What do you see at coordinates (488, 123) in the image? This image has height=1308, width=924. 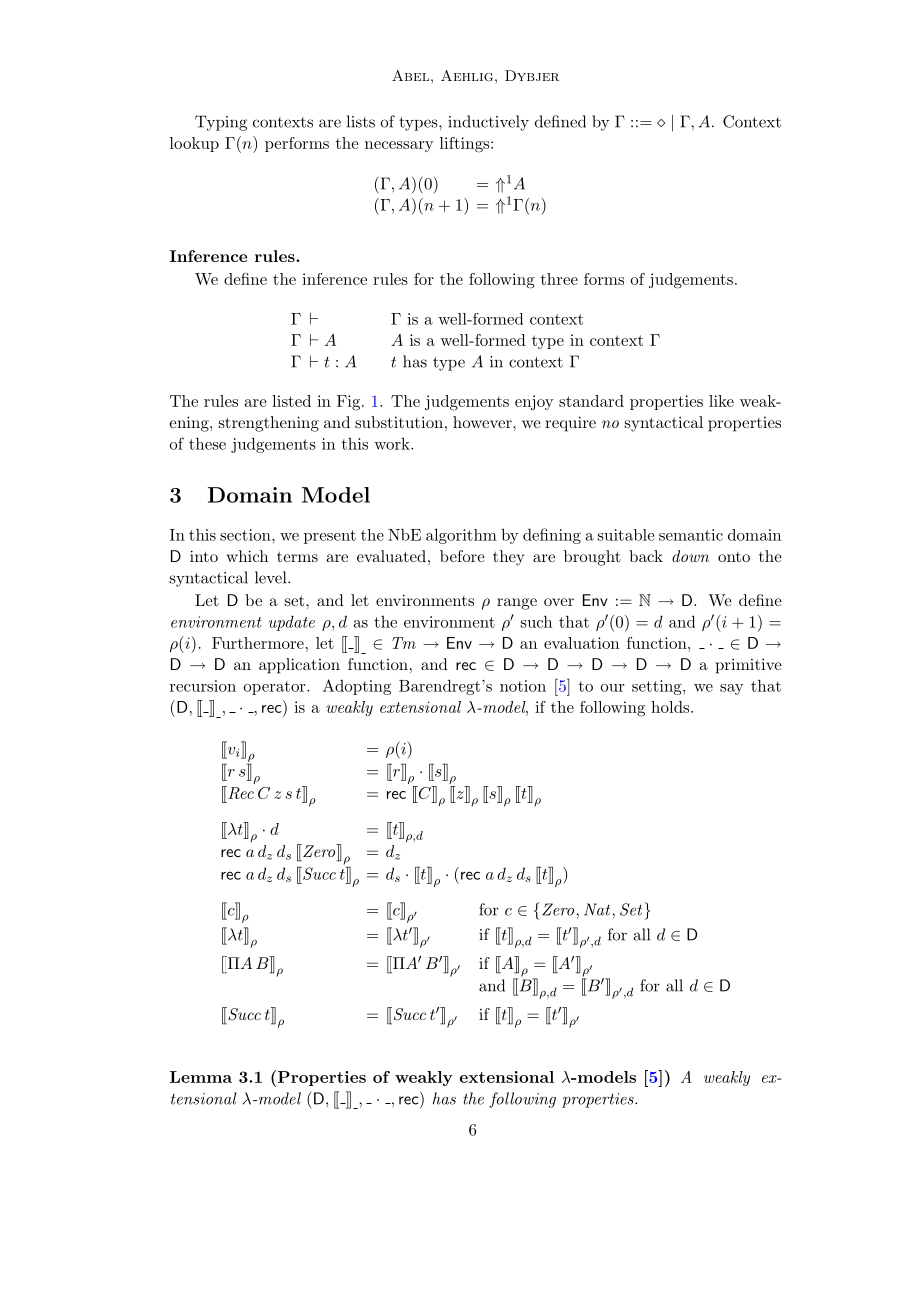 I see `inductively` at bounding box center [488, 123].
